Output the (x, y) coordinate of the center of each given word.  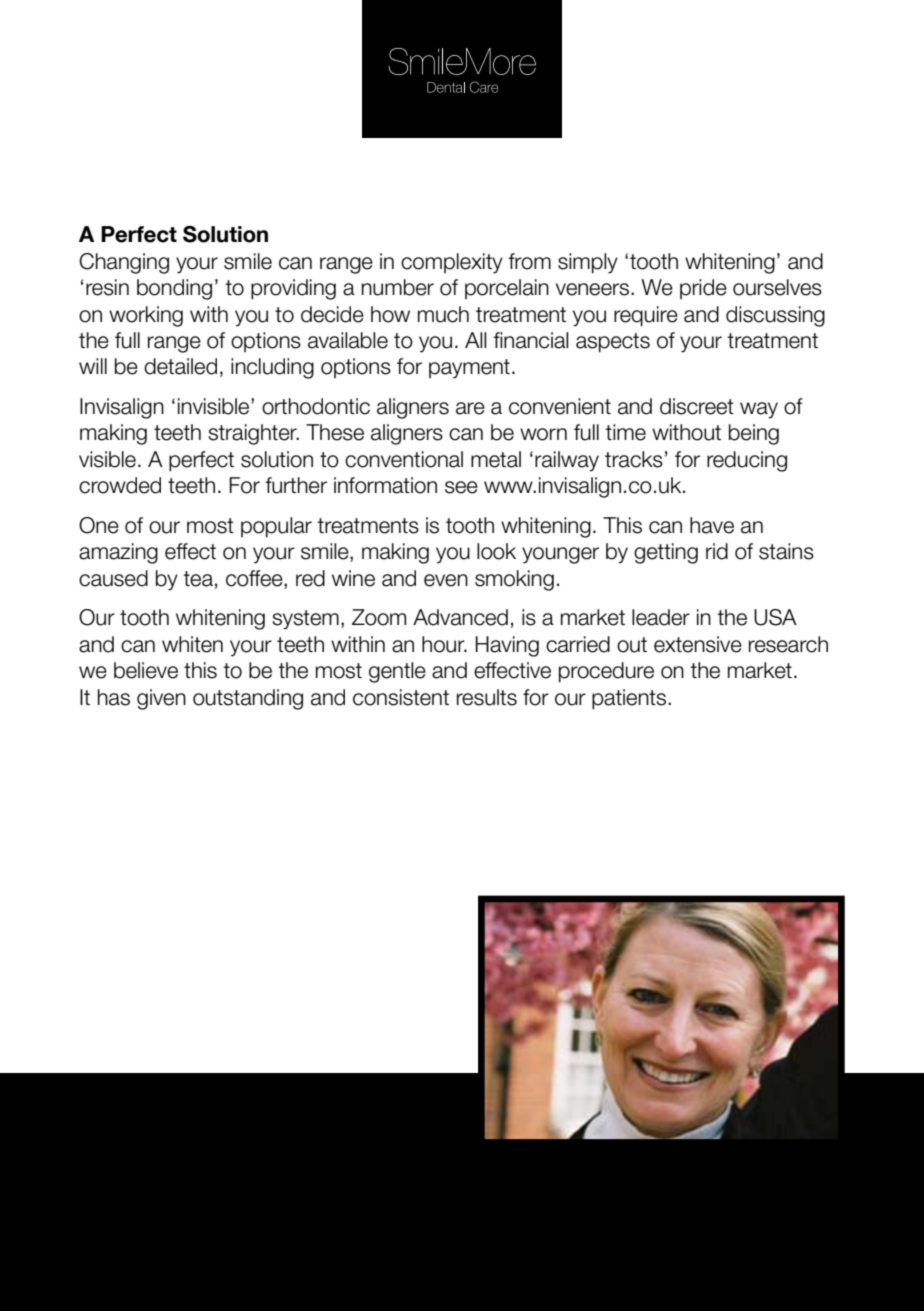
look (496, 551)
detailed (180, 366)
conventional (404, 459)
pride (703, 289)
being (754, 434)
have (712, 525)
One (99, 525)
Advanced (460, 617)
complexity (452, 263)
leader (661, 617)
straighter (253, 434)
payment (469, 369)
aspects (613, 343)
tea (198, 579)
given (161, 699)
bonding (174, 289)
